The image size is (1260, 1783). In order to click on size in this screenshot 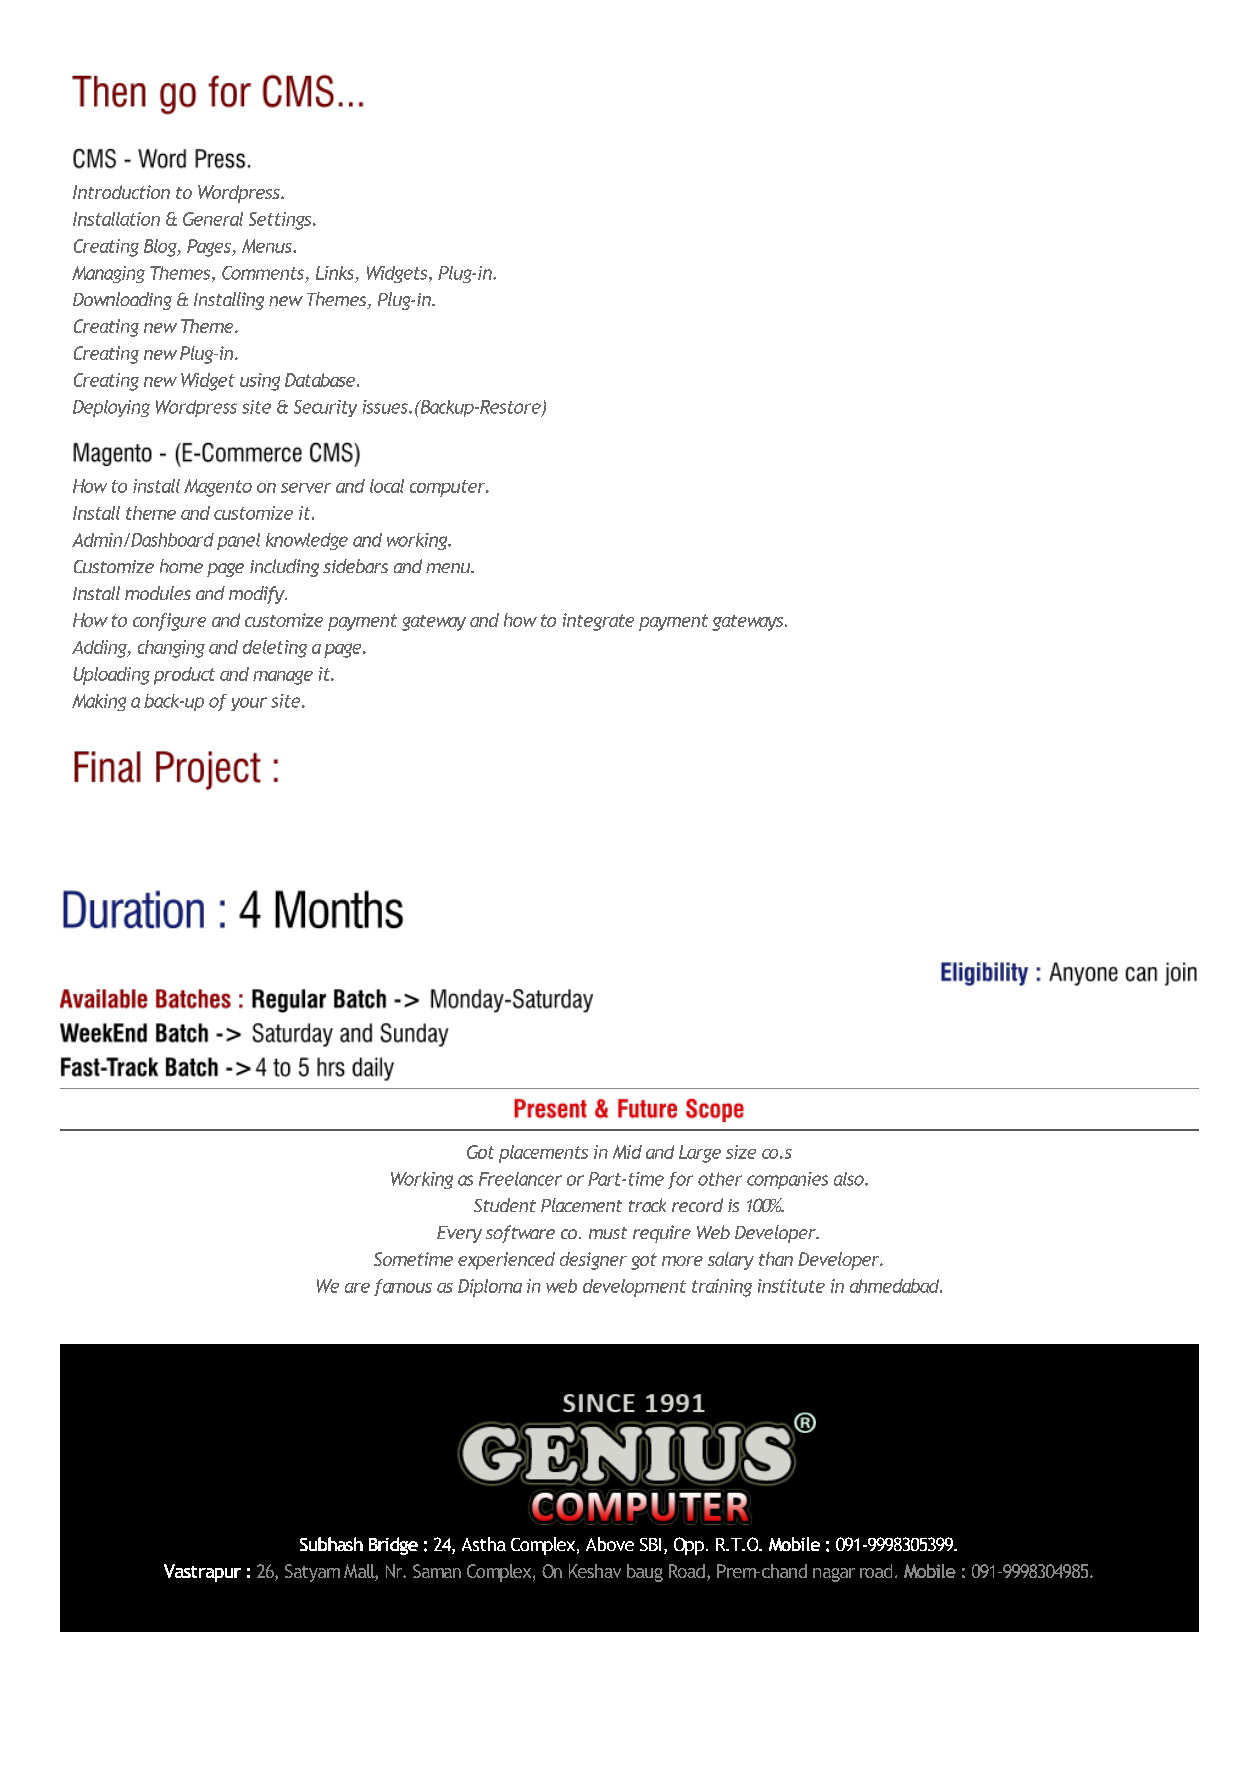, I will do `click(741, 1152)`.
